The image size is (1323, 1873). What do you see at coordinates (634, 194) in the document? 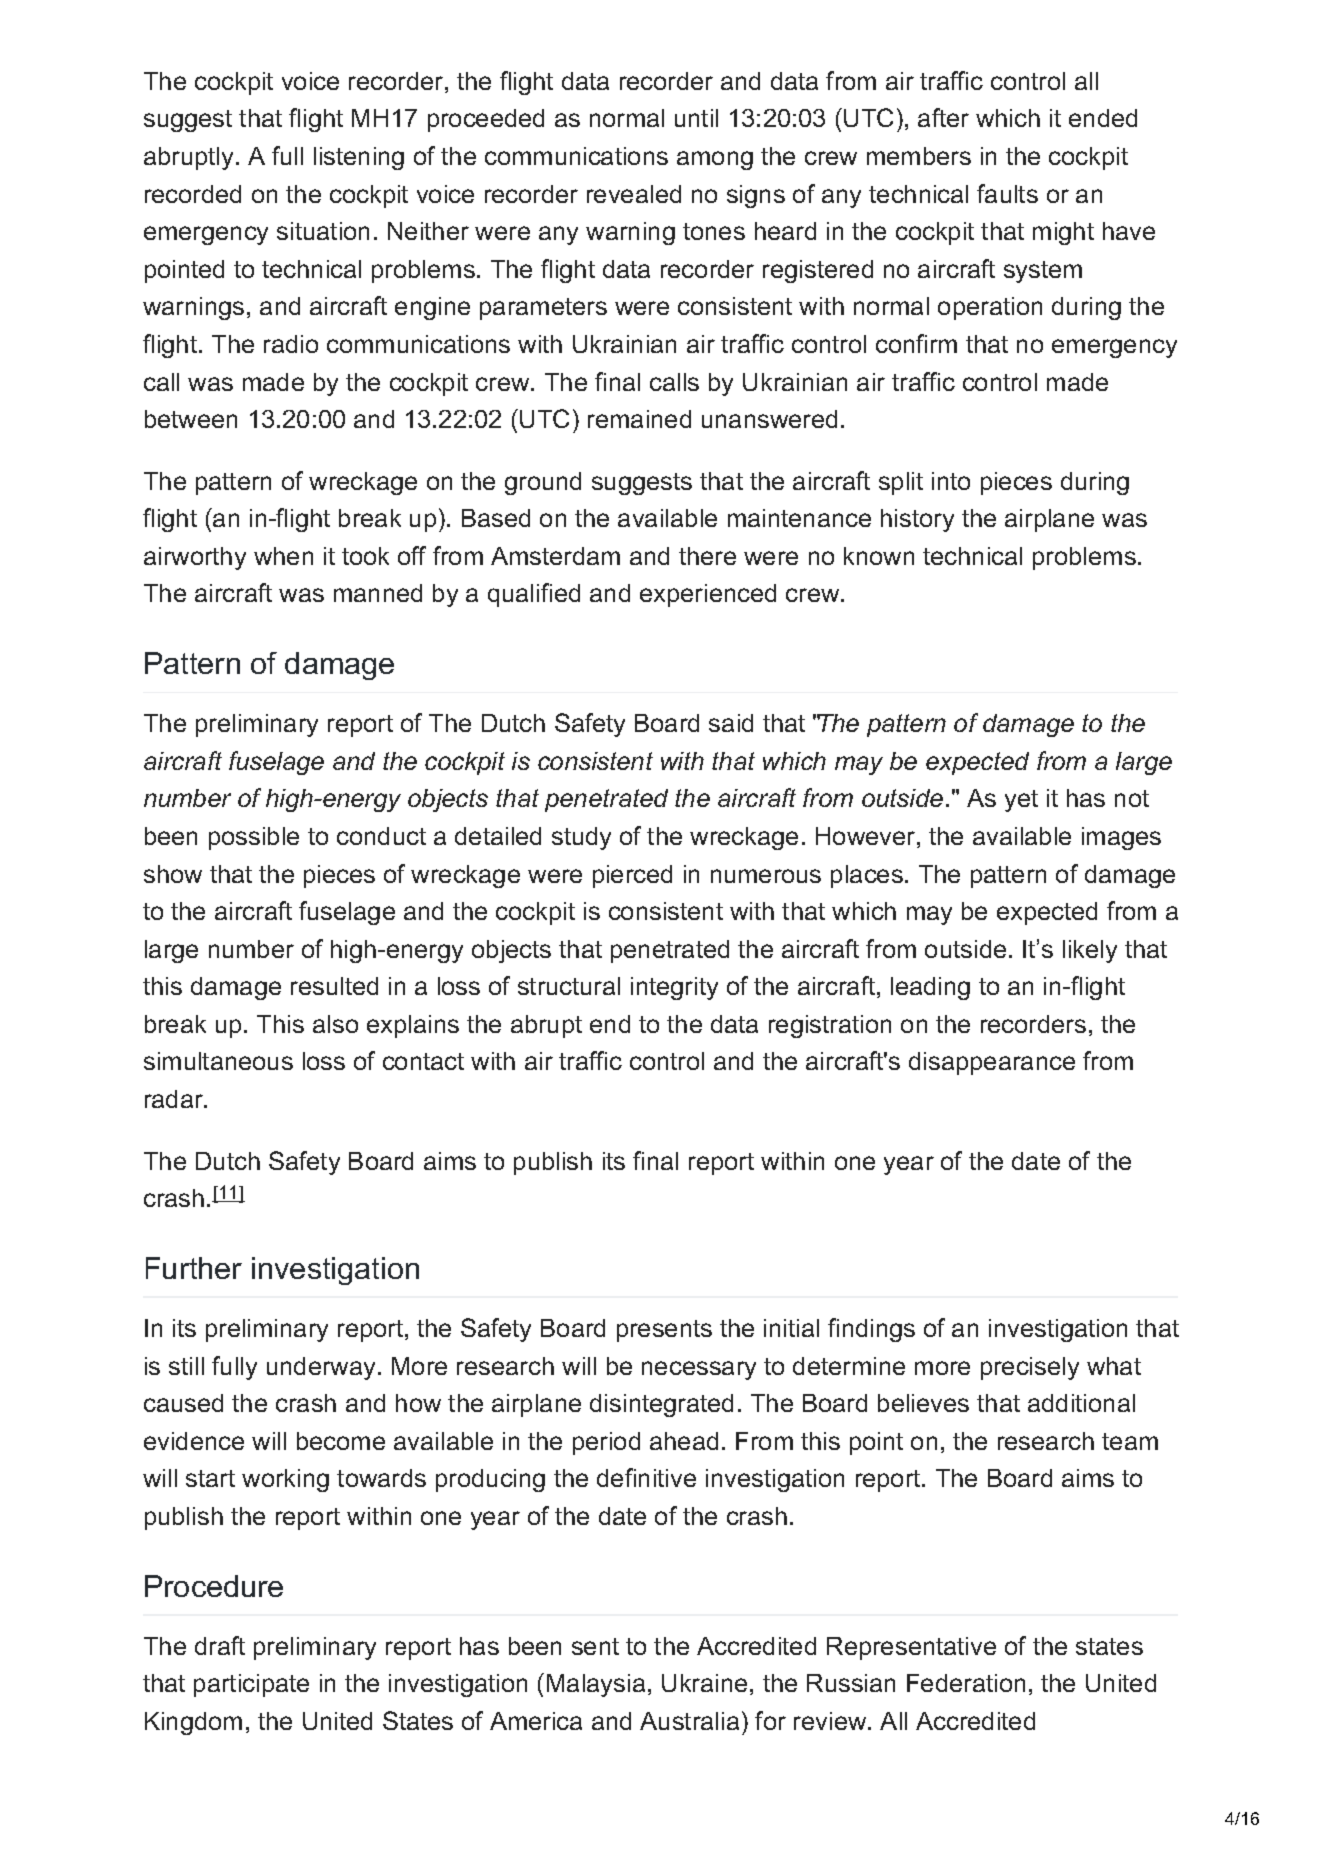
I see `revealed` at bounding box center [634, 194].
